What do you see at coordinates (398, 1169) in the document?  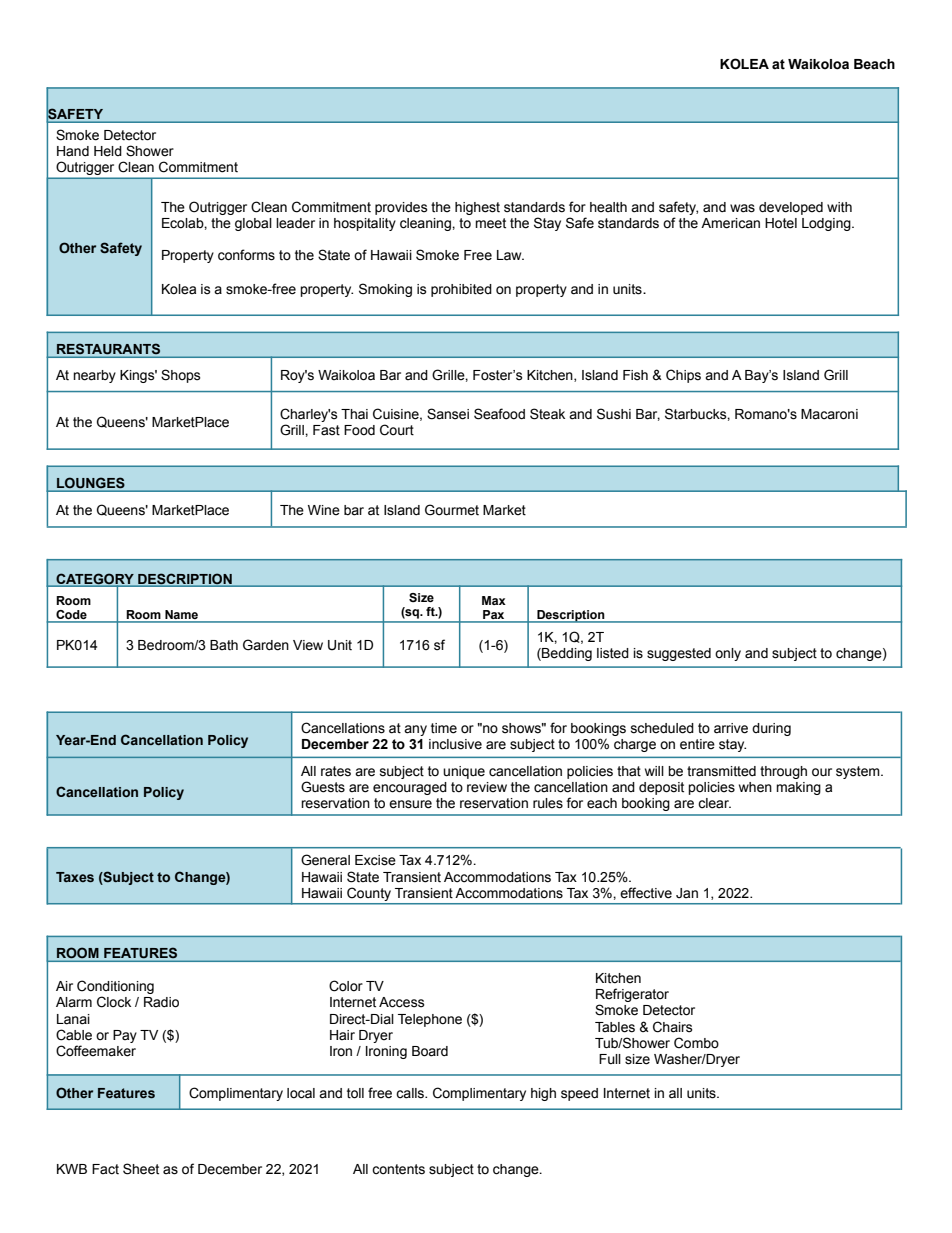 I see `contents` at bounding box center [398, 1169].
